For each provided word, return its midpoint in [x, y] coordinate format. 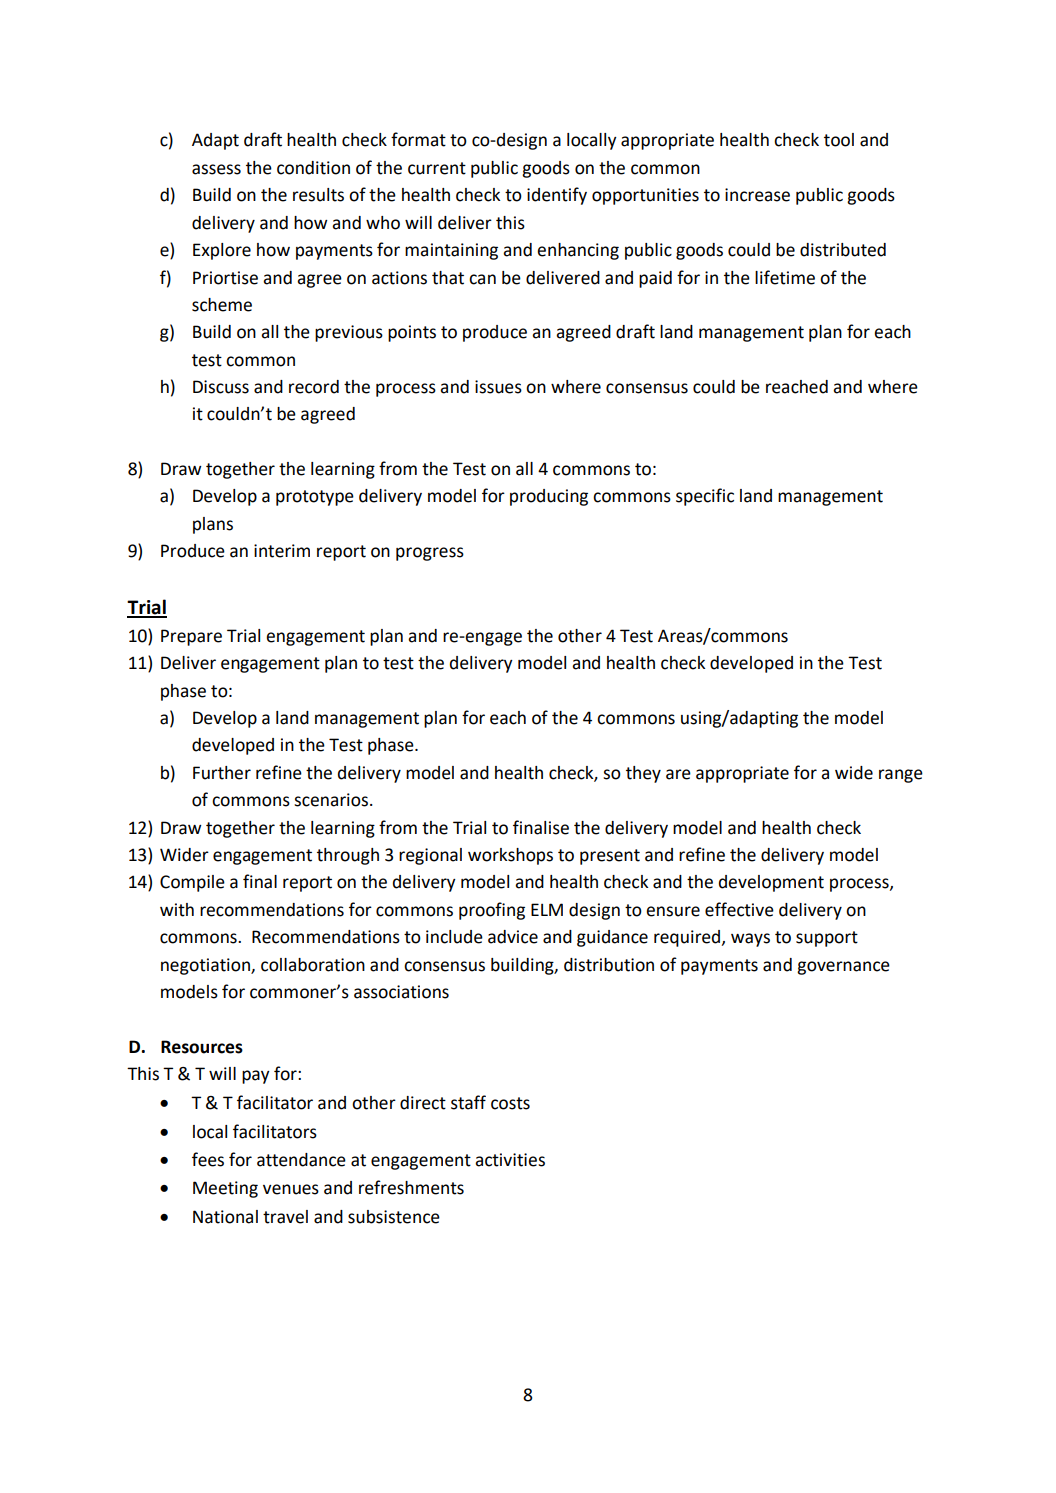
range [901, 776]
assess [216, 169]
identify [557, 196]
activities [510, 1160]
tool [839, 140]
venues [291, 1189]
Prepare [191, 637]
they [643, 774]
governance [843, 968]
